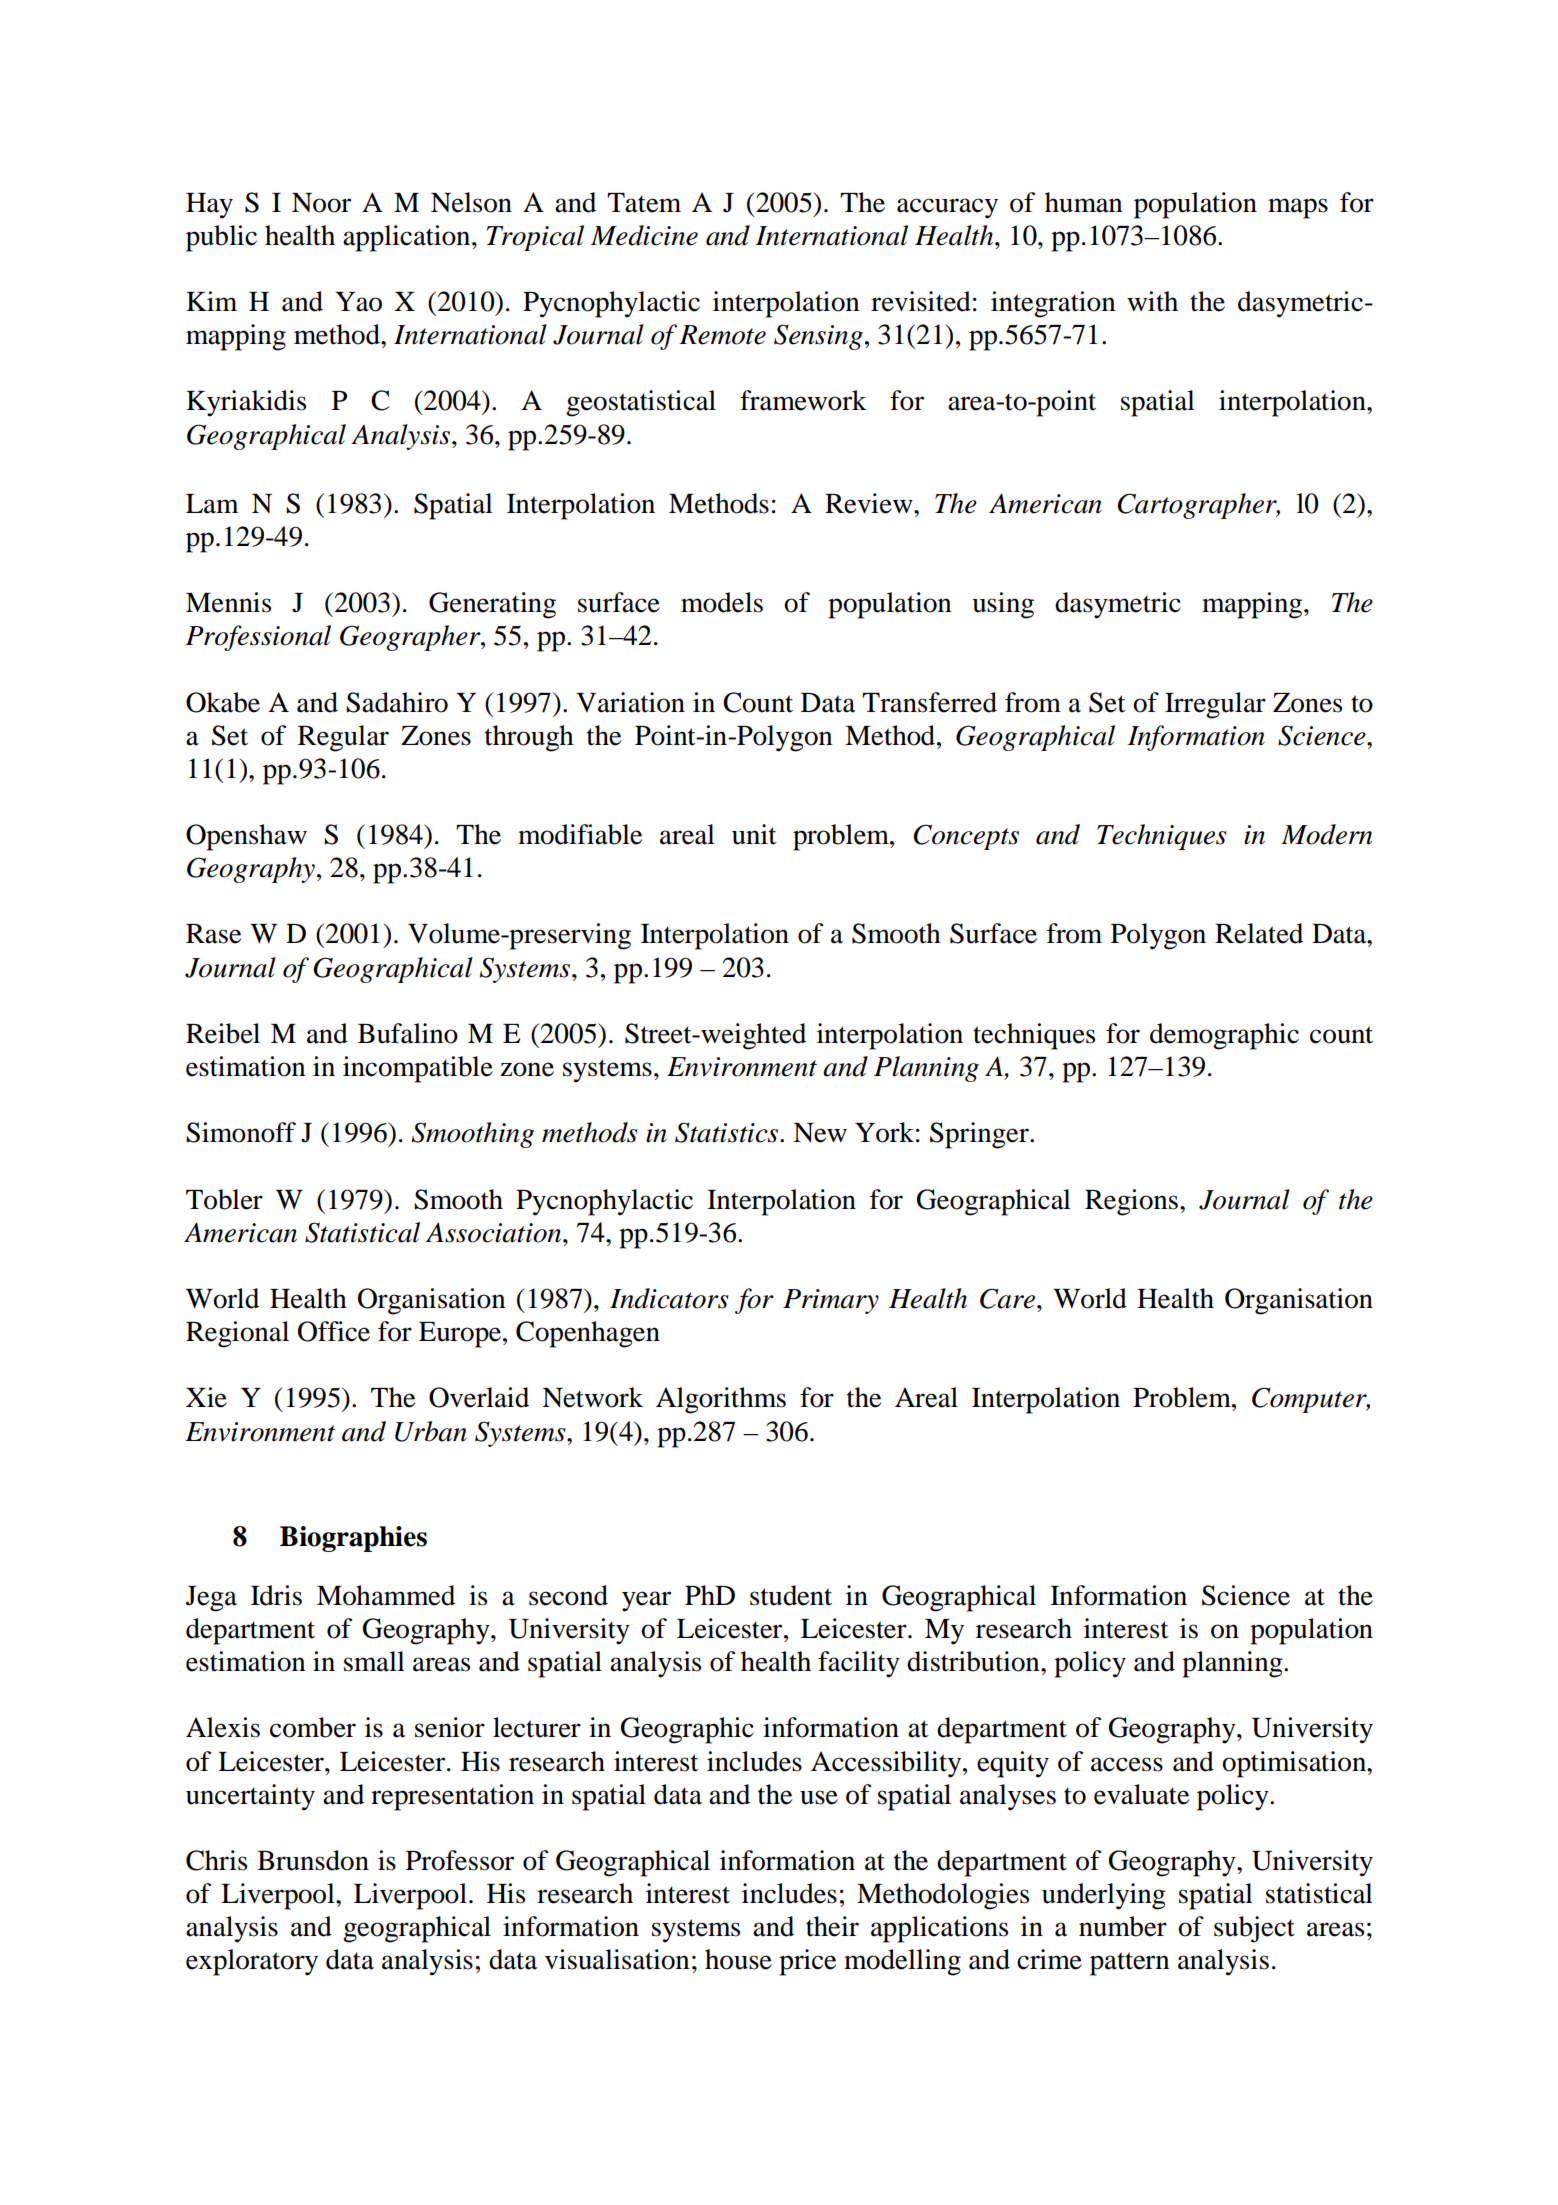  Describe the element at coordinates (252, 1962) in the screenshot. I see `exploratory` at that location.
